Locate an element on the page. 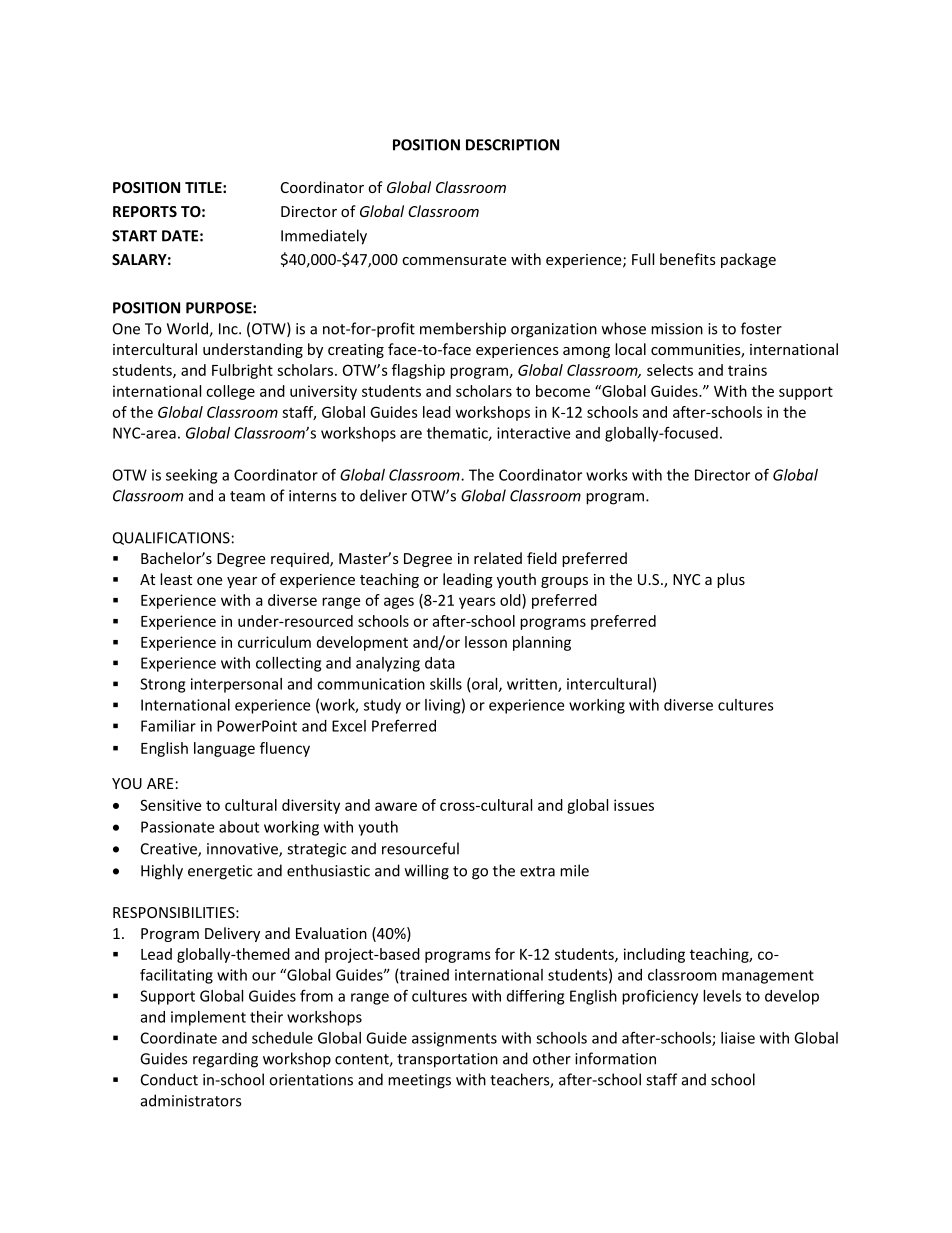 The width and height of the document is (952, 1233). selects is located at coordinates (670, 370).
